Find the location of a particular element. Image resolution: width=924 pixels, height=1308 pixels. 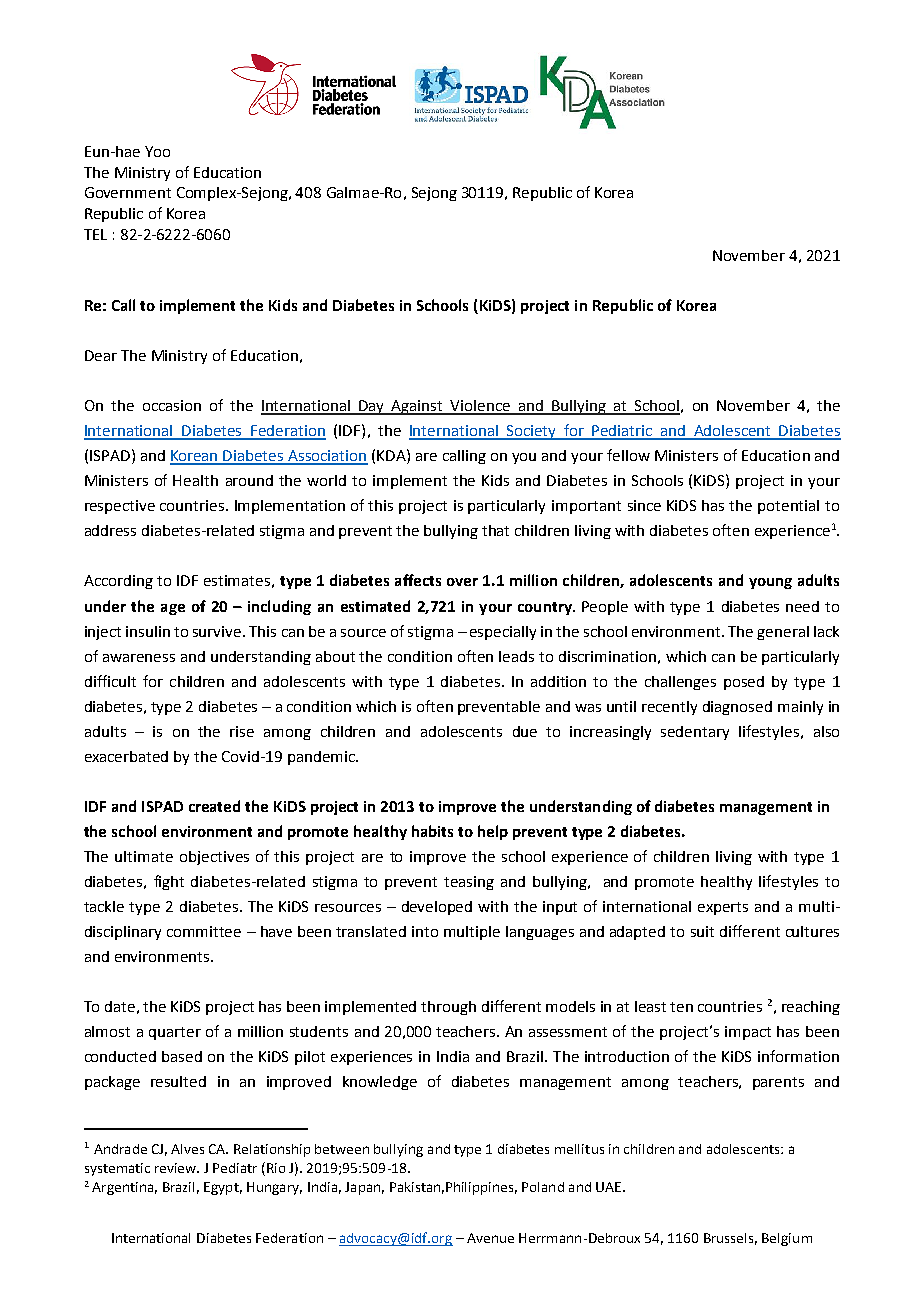

habits is located at coordinates (432, 831).
